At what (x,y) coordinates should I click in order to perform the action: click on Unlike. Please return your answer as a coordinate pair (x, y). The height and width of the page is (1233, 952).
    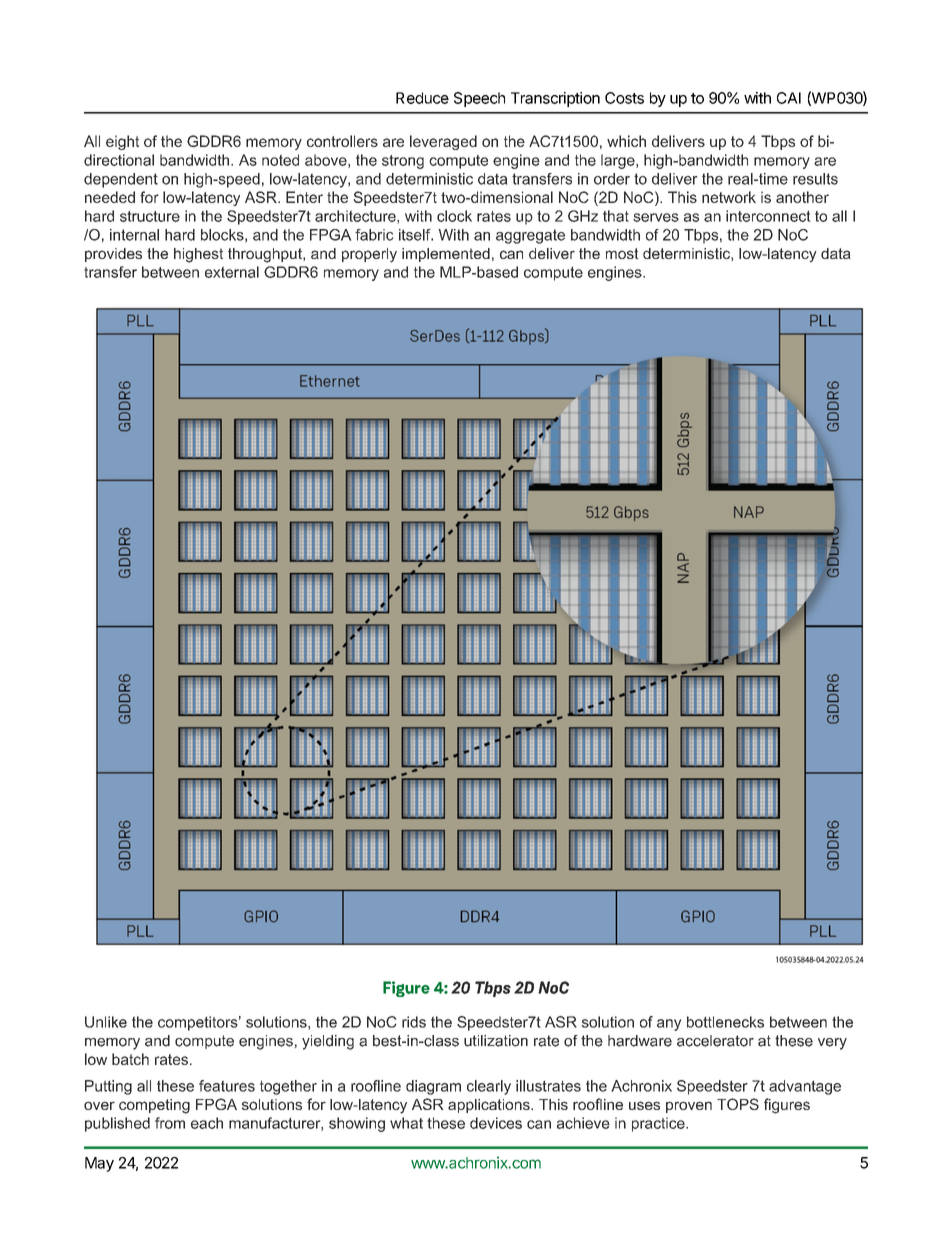
    Looking at the image, I should click on (106, 1022).
